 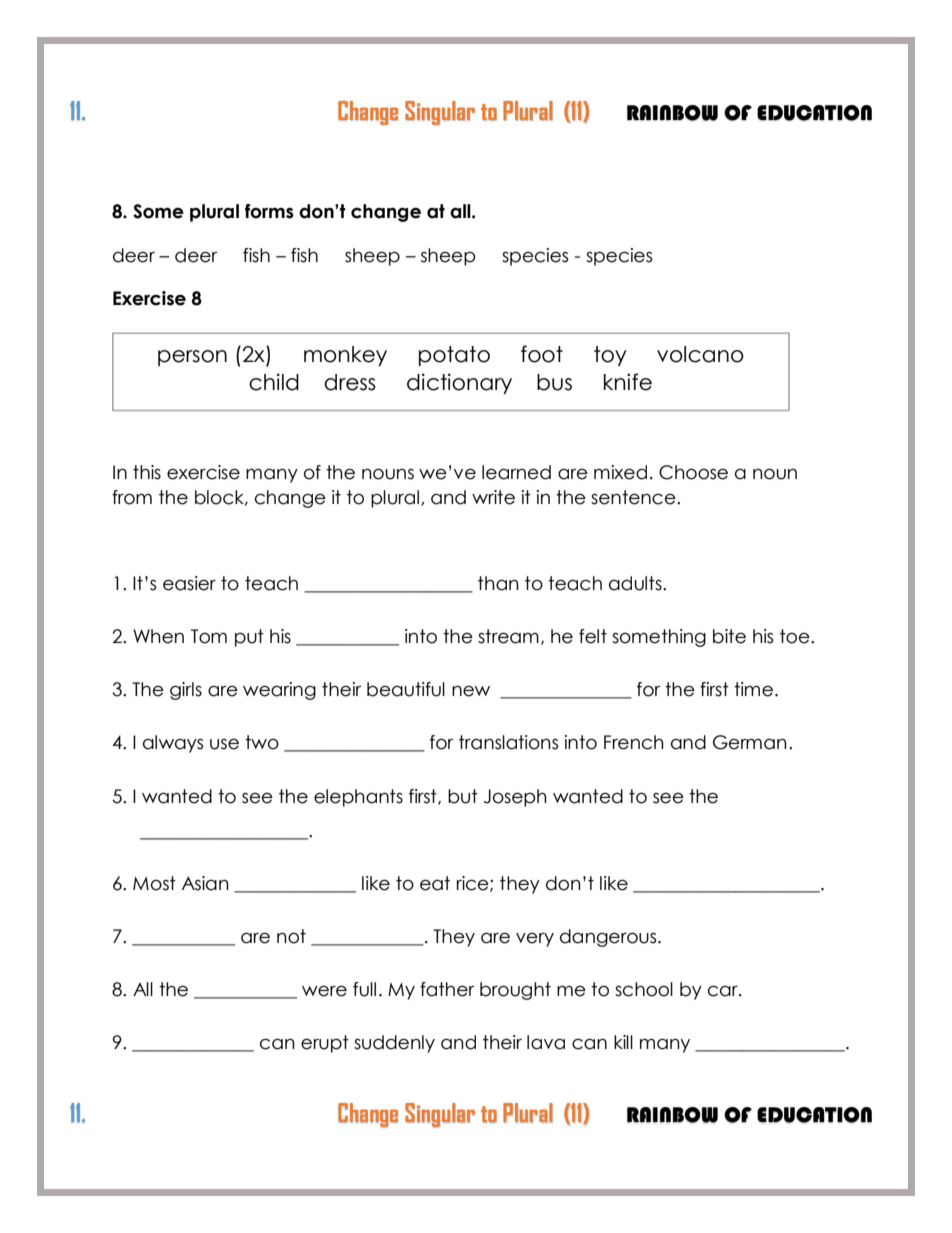 I want to click on father, so click(x=447, y=989).
